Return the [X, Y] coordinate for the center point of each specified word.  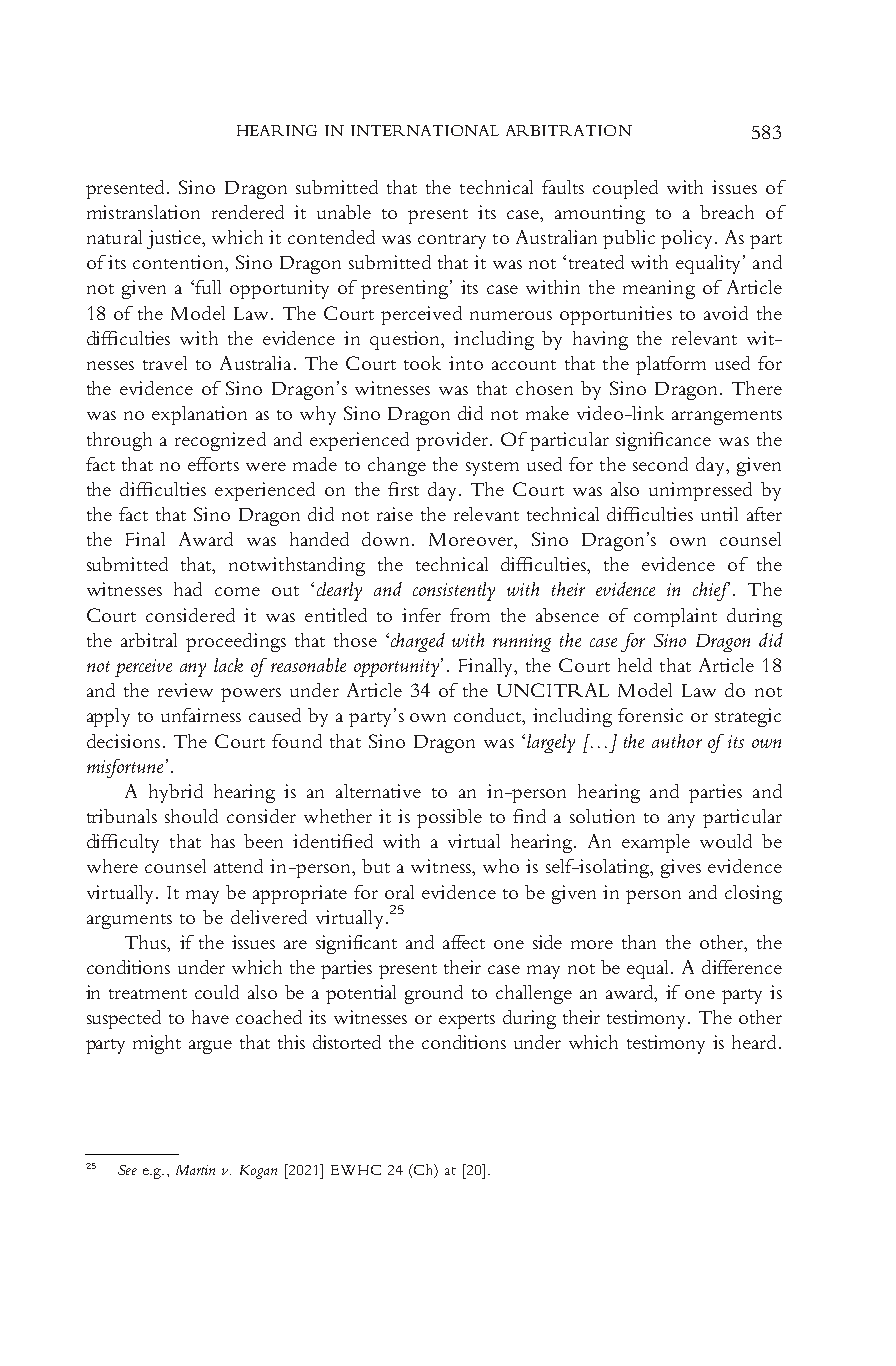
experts [467, 1021]
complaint [675, 617]
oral [399, 892]
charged [418, 642]
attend [238, 866]
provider [454, 441]
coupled [625, 189]
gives [681, 868]
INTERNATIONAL [425, 130]
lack [228, 665]
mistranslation [143, 212]
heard [754, 1042]
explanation [199, 415]
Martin [195, 1170]
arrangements [727, 417]
